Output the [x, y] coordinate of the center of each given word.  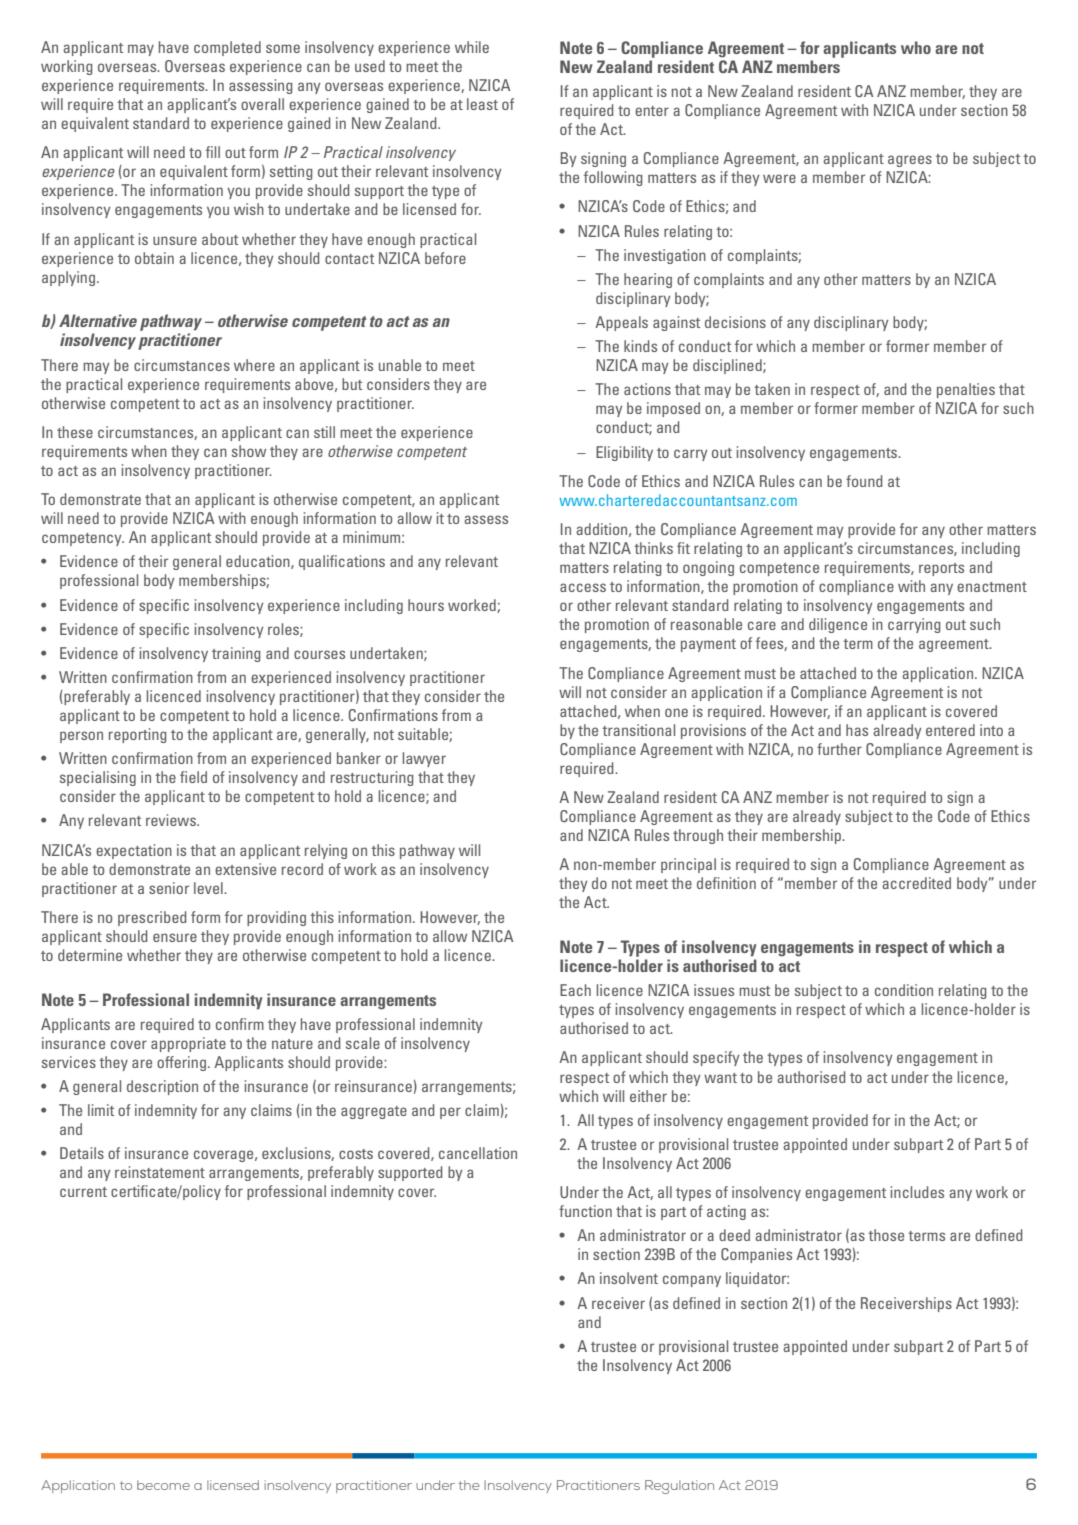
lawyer [424, 759]
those [886, 1235]
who [916, 47]
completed [227, 48]
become [163, 1485]
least [482, 104]
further [839, 749]
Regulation [679, 1487]
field [193, 777]
